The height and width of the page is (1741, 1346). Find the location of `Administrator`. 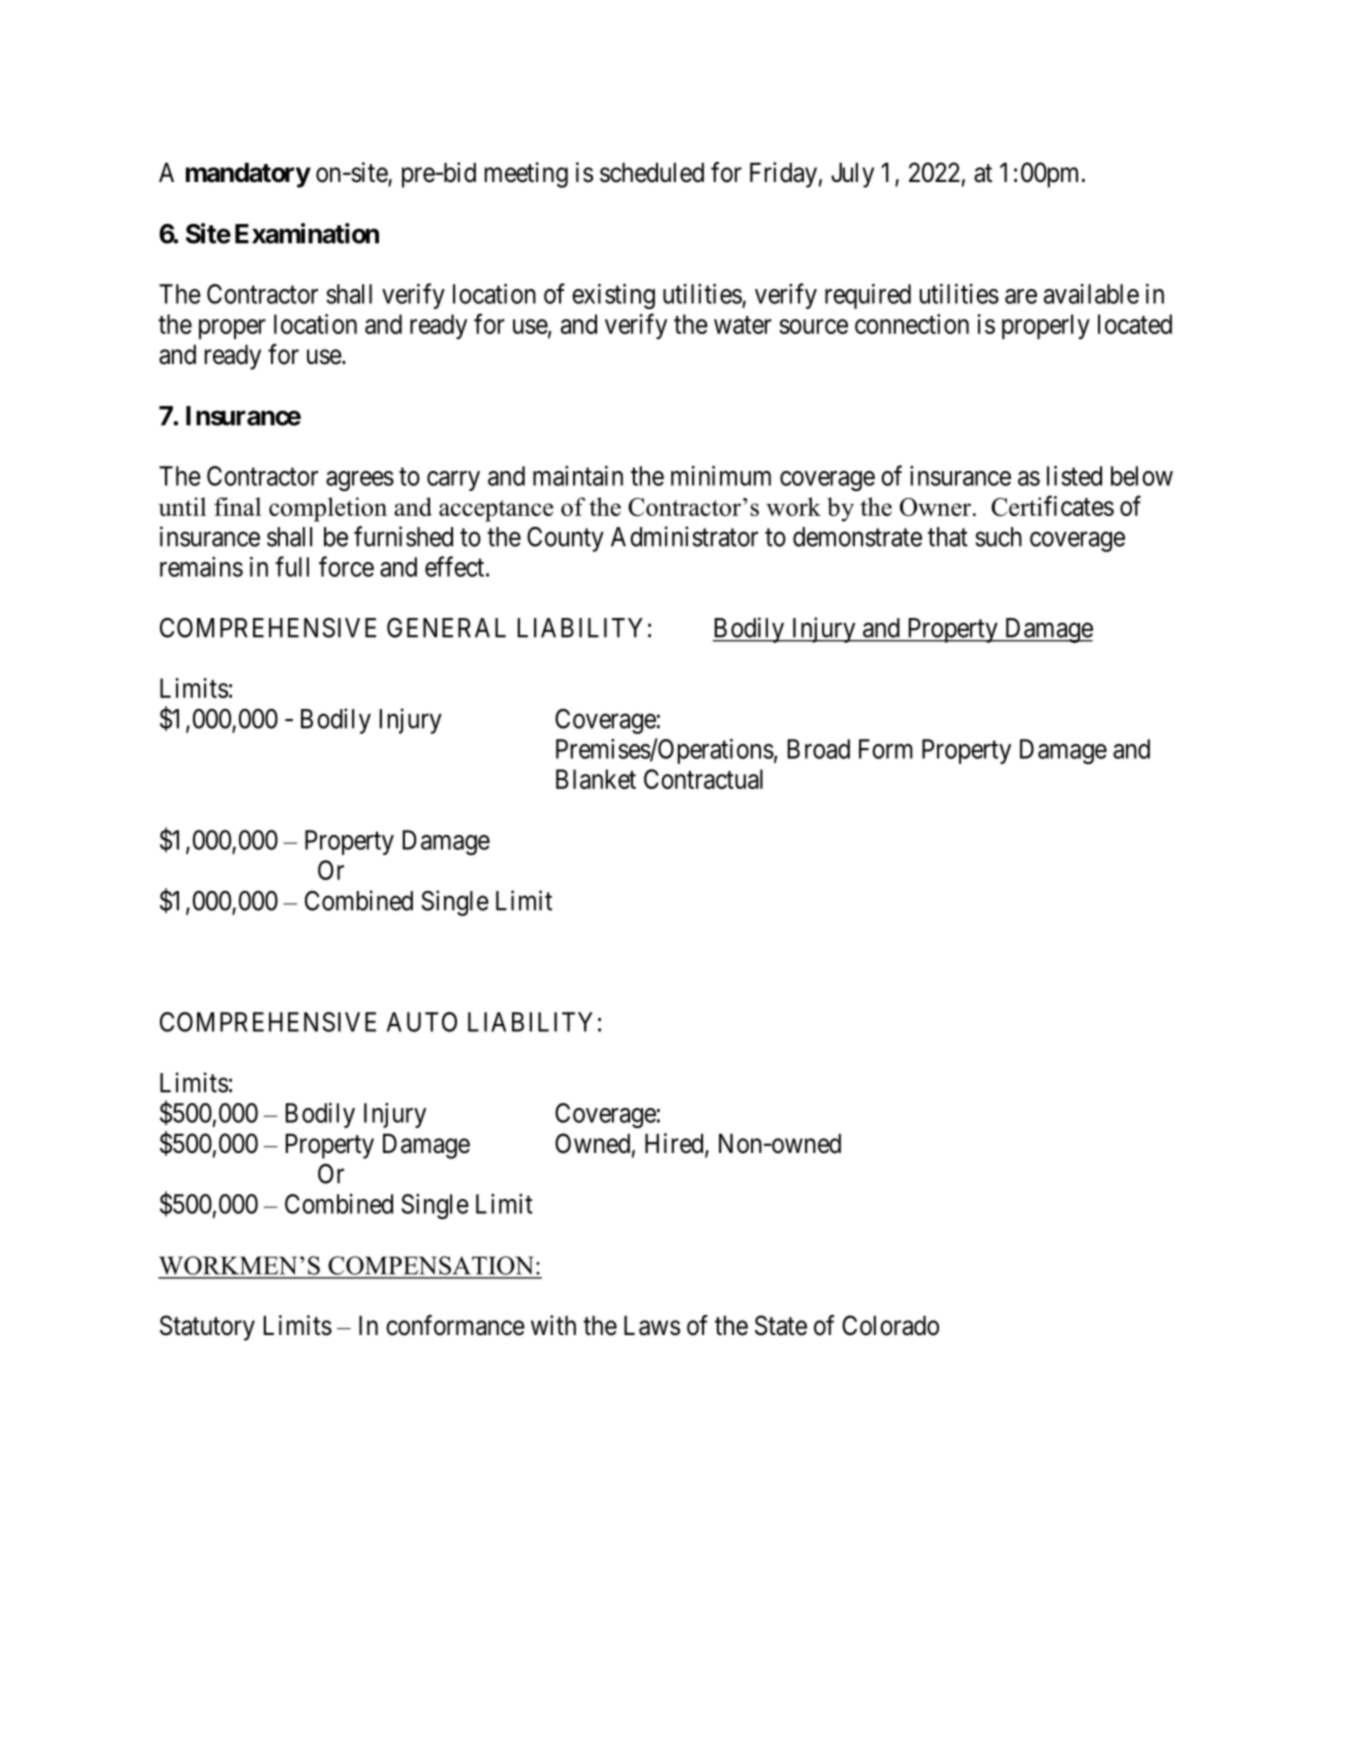

Administrator is located at coordinates (684, 536).
